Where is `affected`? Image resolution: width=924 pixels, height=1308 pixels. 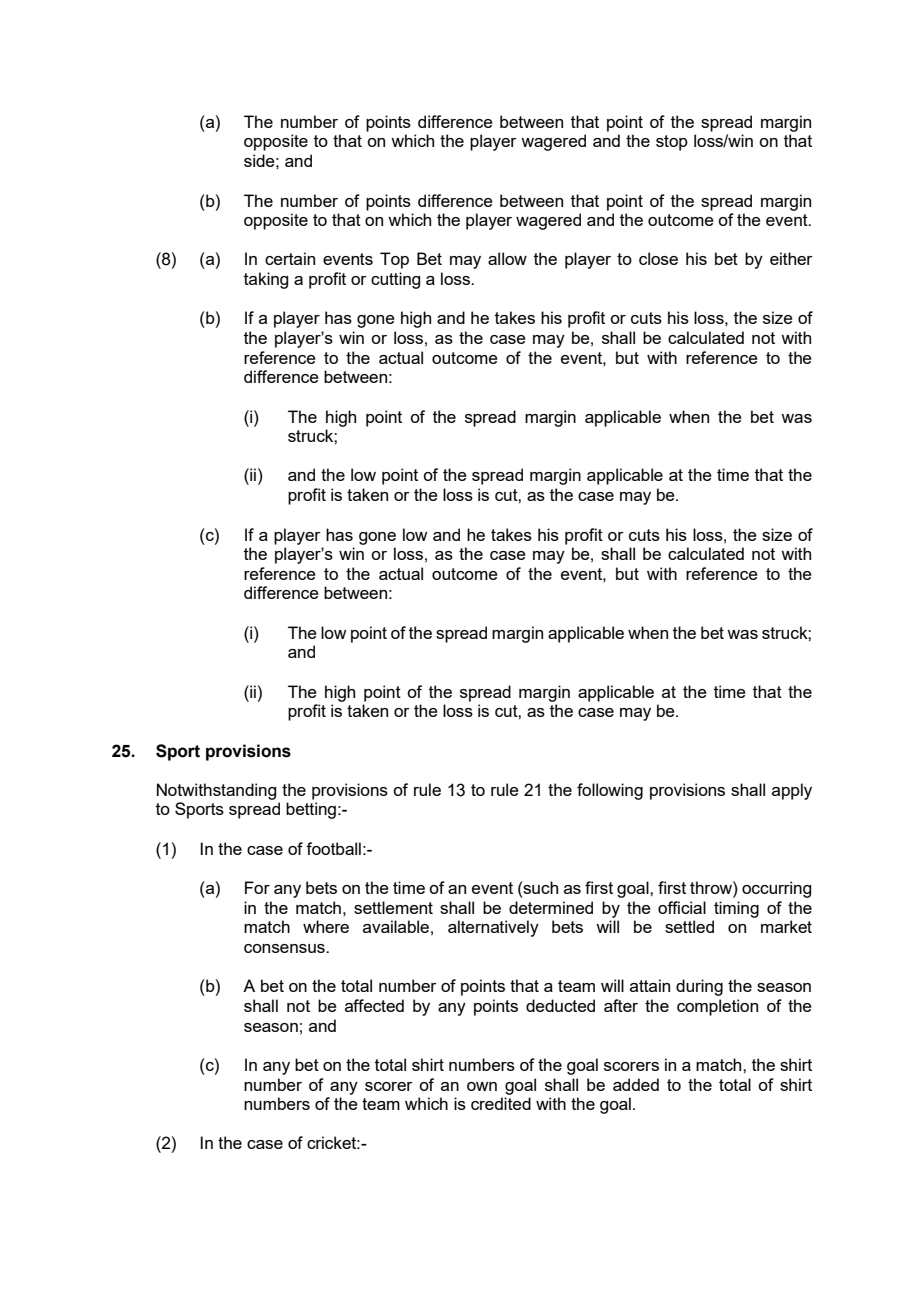 affected is located at coordinates (374, 1005).
